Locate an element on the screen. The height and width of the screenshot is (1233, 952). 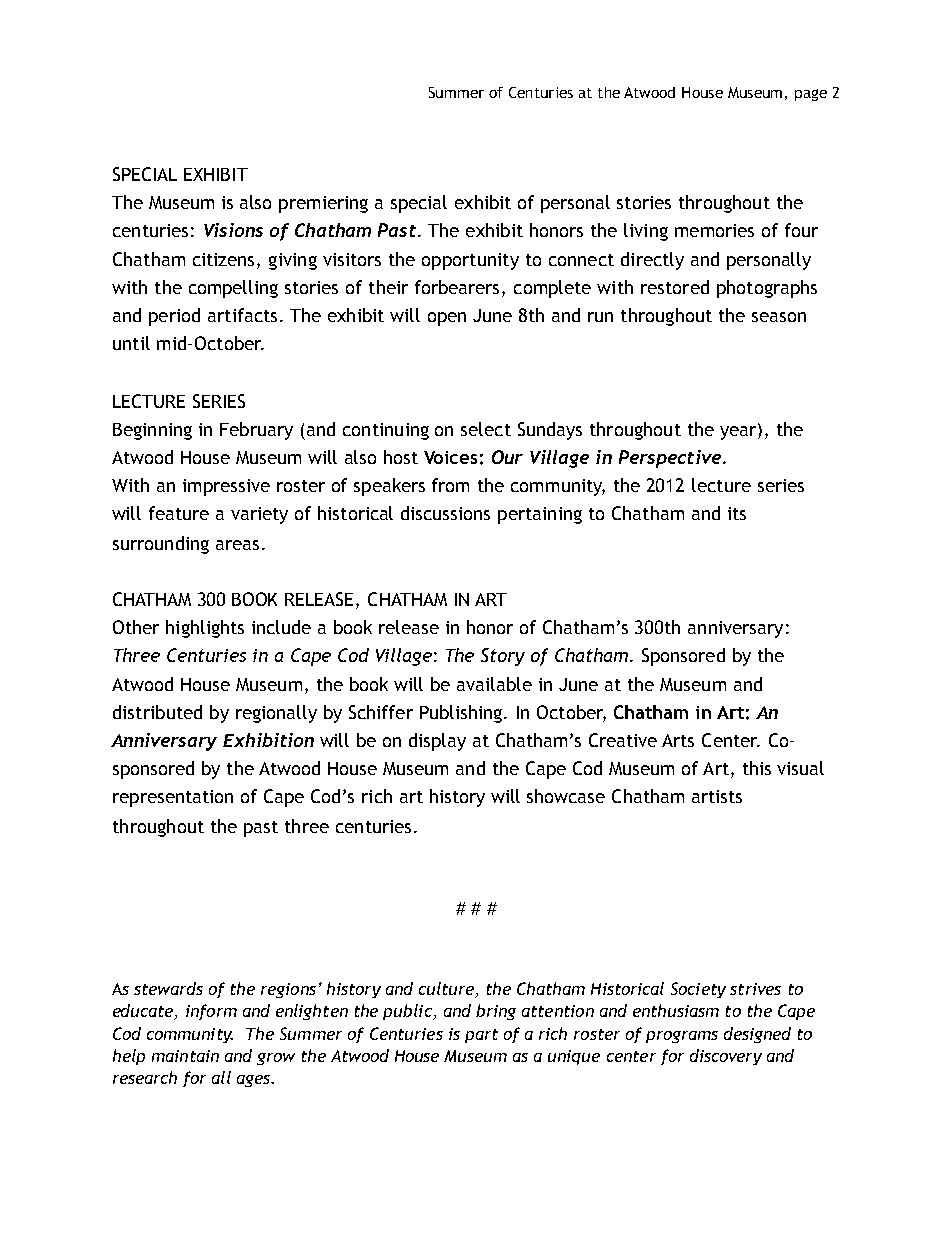
Visions is located at coordinates (233, 230).
